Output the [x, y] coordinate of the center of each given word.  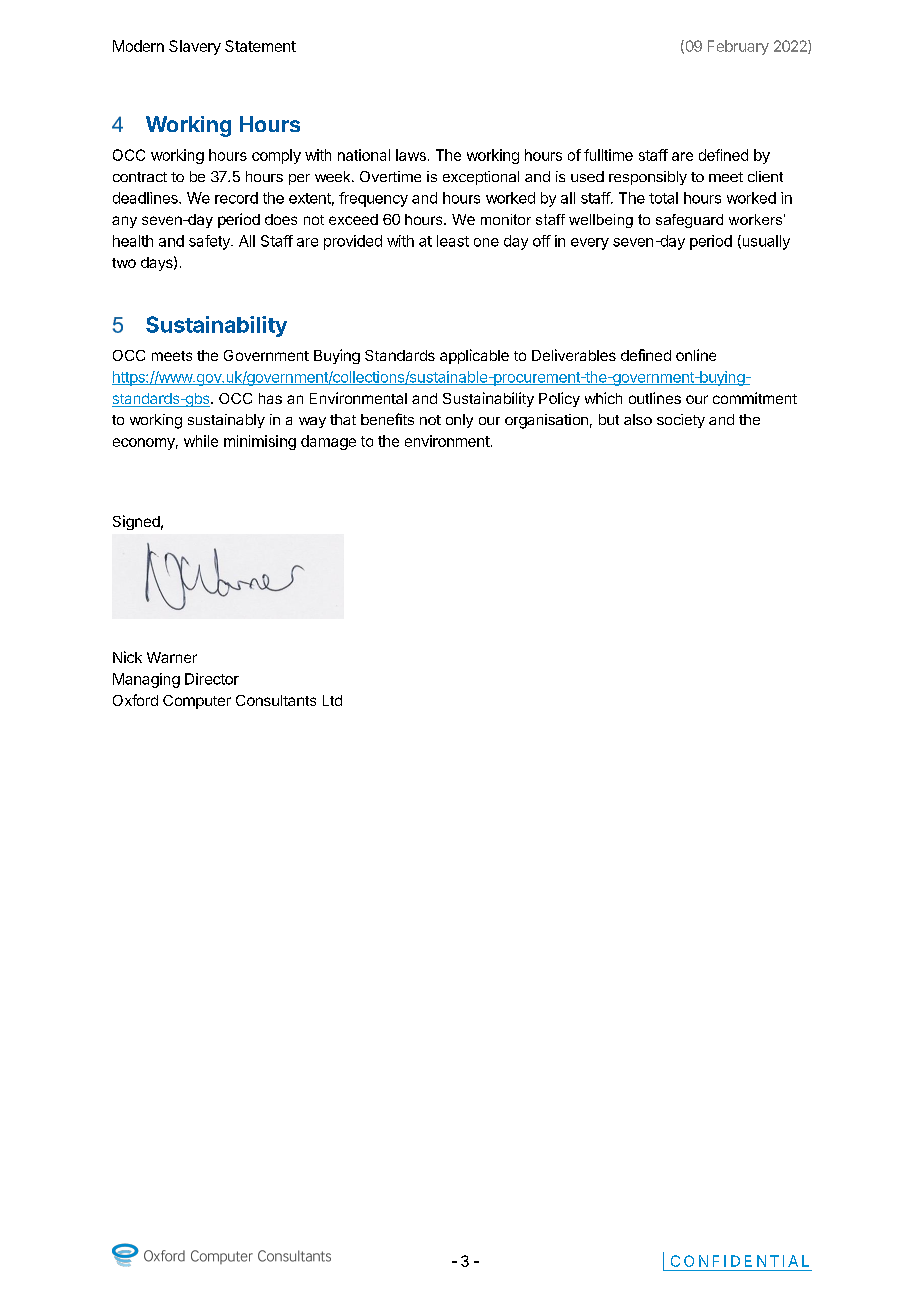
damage [328, 442]
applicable [474, 356]
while [201, 441]
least [453, 241]
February [738, 47]
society [681, 421]
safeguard [689, 221]
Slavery [195, 47]
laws [411, 155]
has [270, 398]
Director [212, 679]
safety [210, 242]
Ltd [332, 700]
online [696, 355]
